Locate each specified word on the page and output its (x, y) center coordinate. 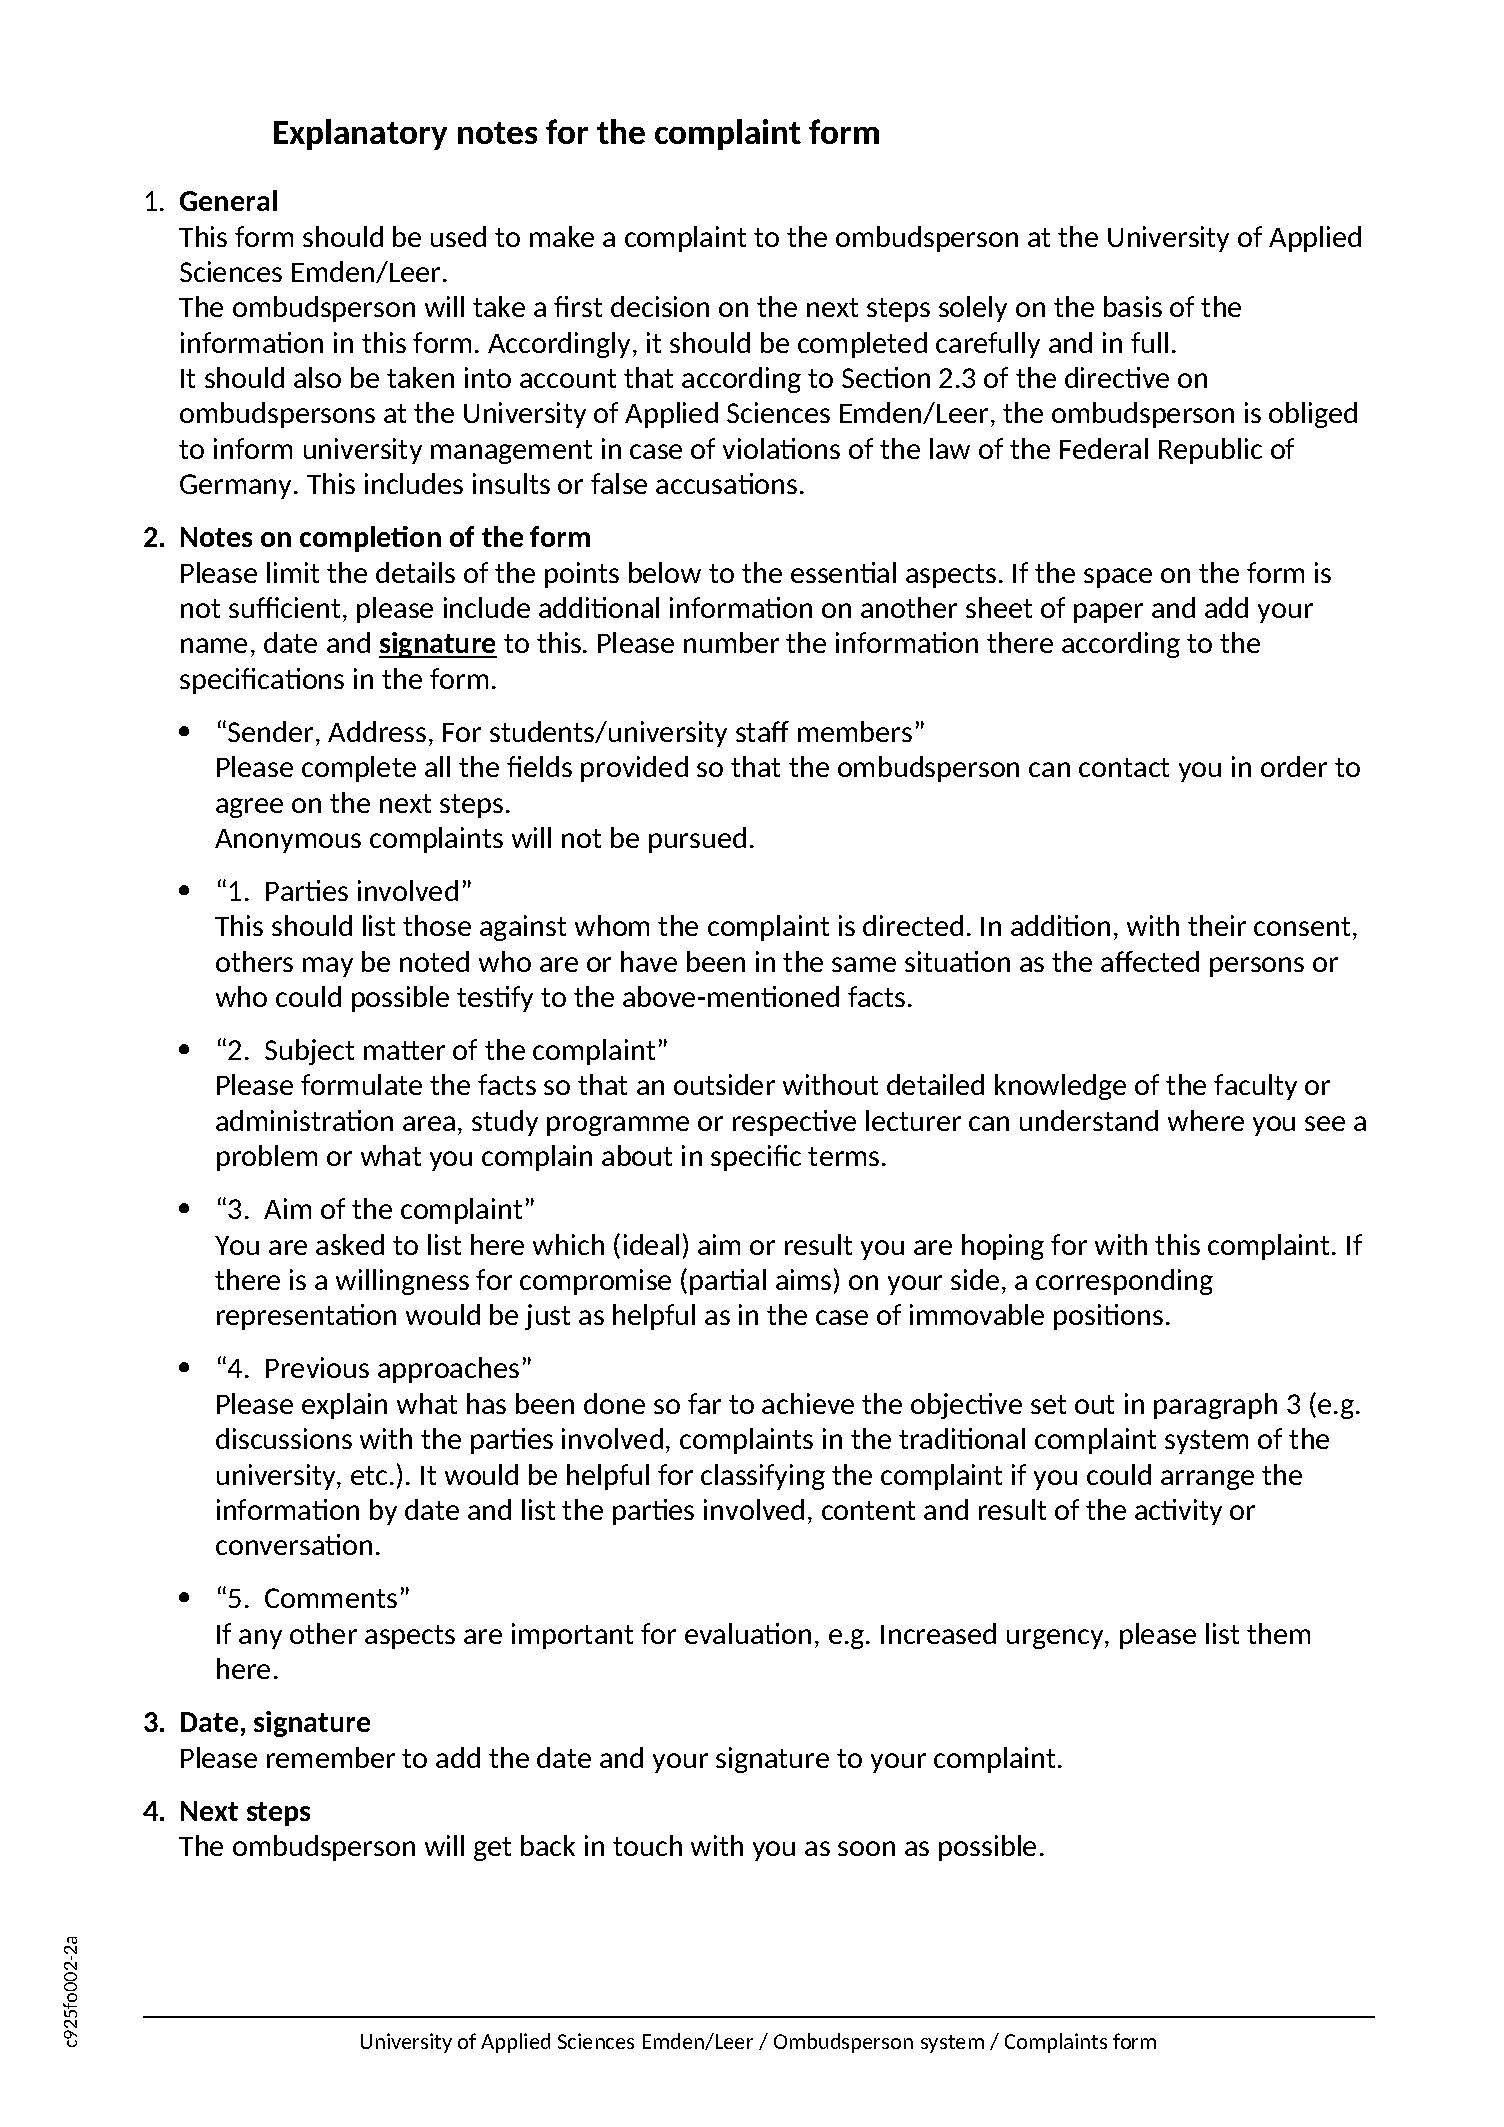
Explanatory (360, 134)
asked (350, 1244)
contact (1124, 767)
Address (377, 731)
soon (866, 1848)
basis (1133, 306)
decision (660, 306)
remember (331, 1757)
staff (762, 731)
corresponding (1124, 1282)
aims (803, 1279)
